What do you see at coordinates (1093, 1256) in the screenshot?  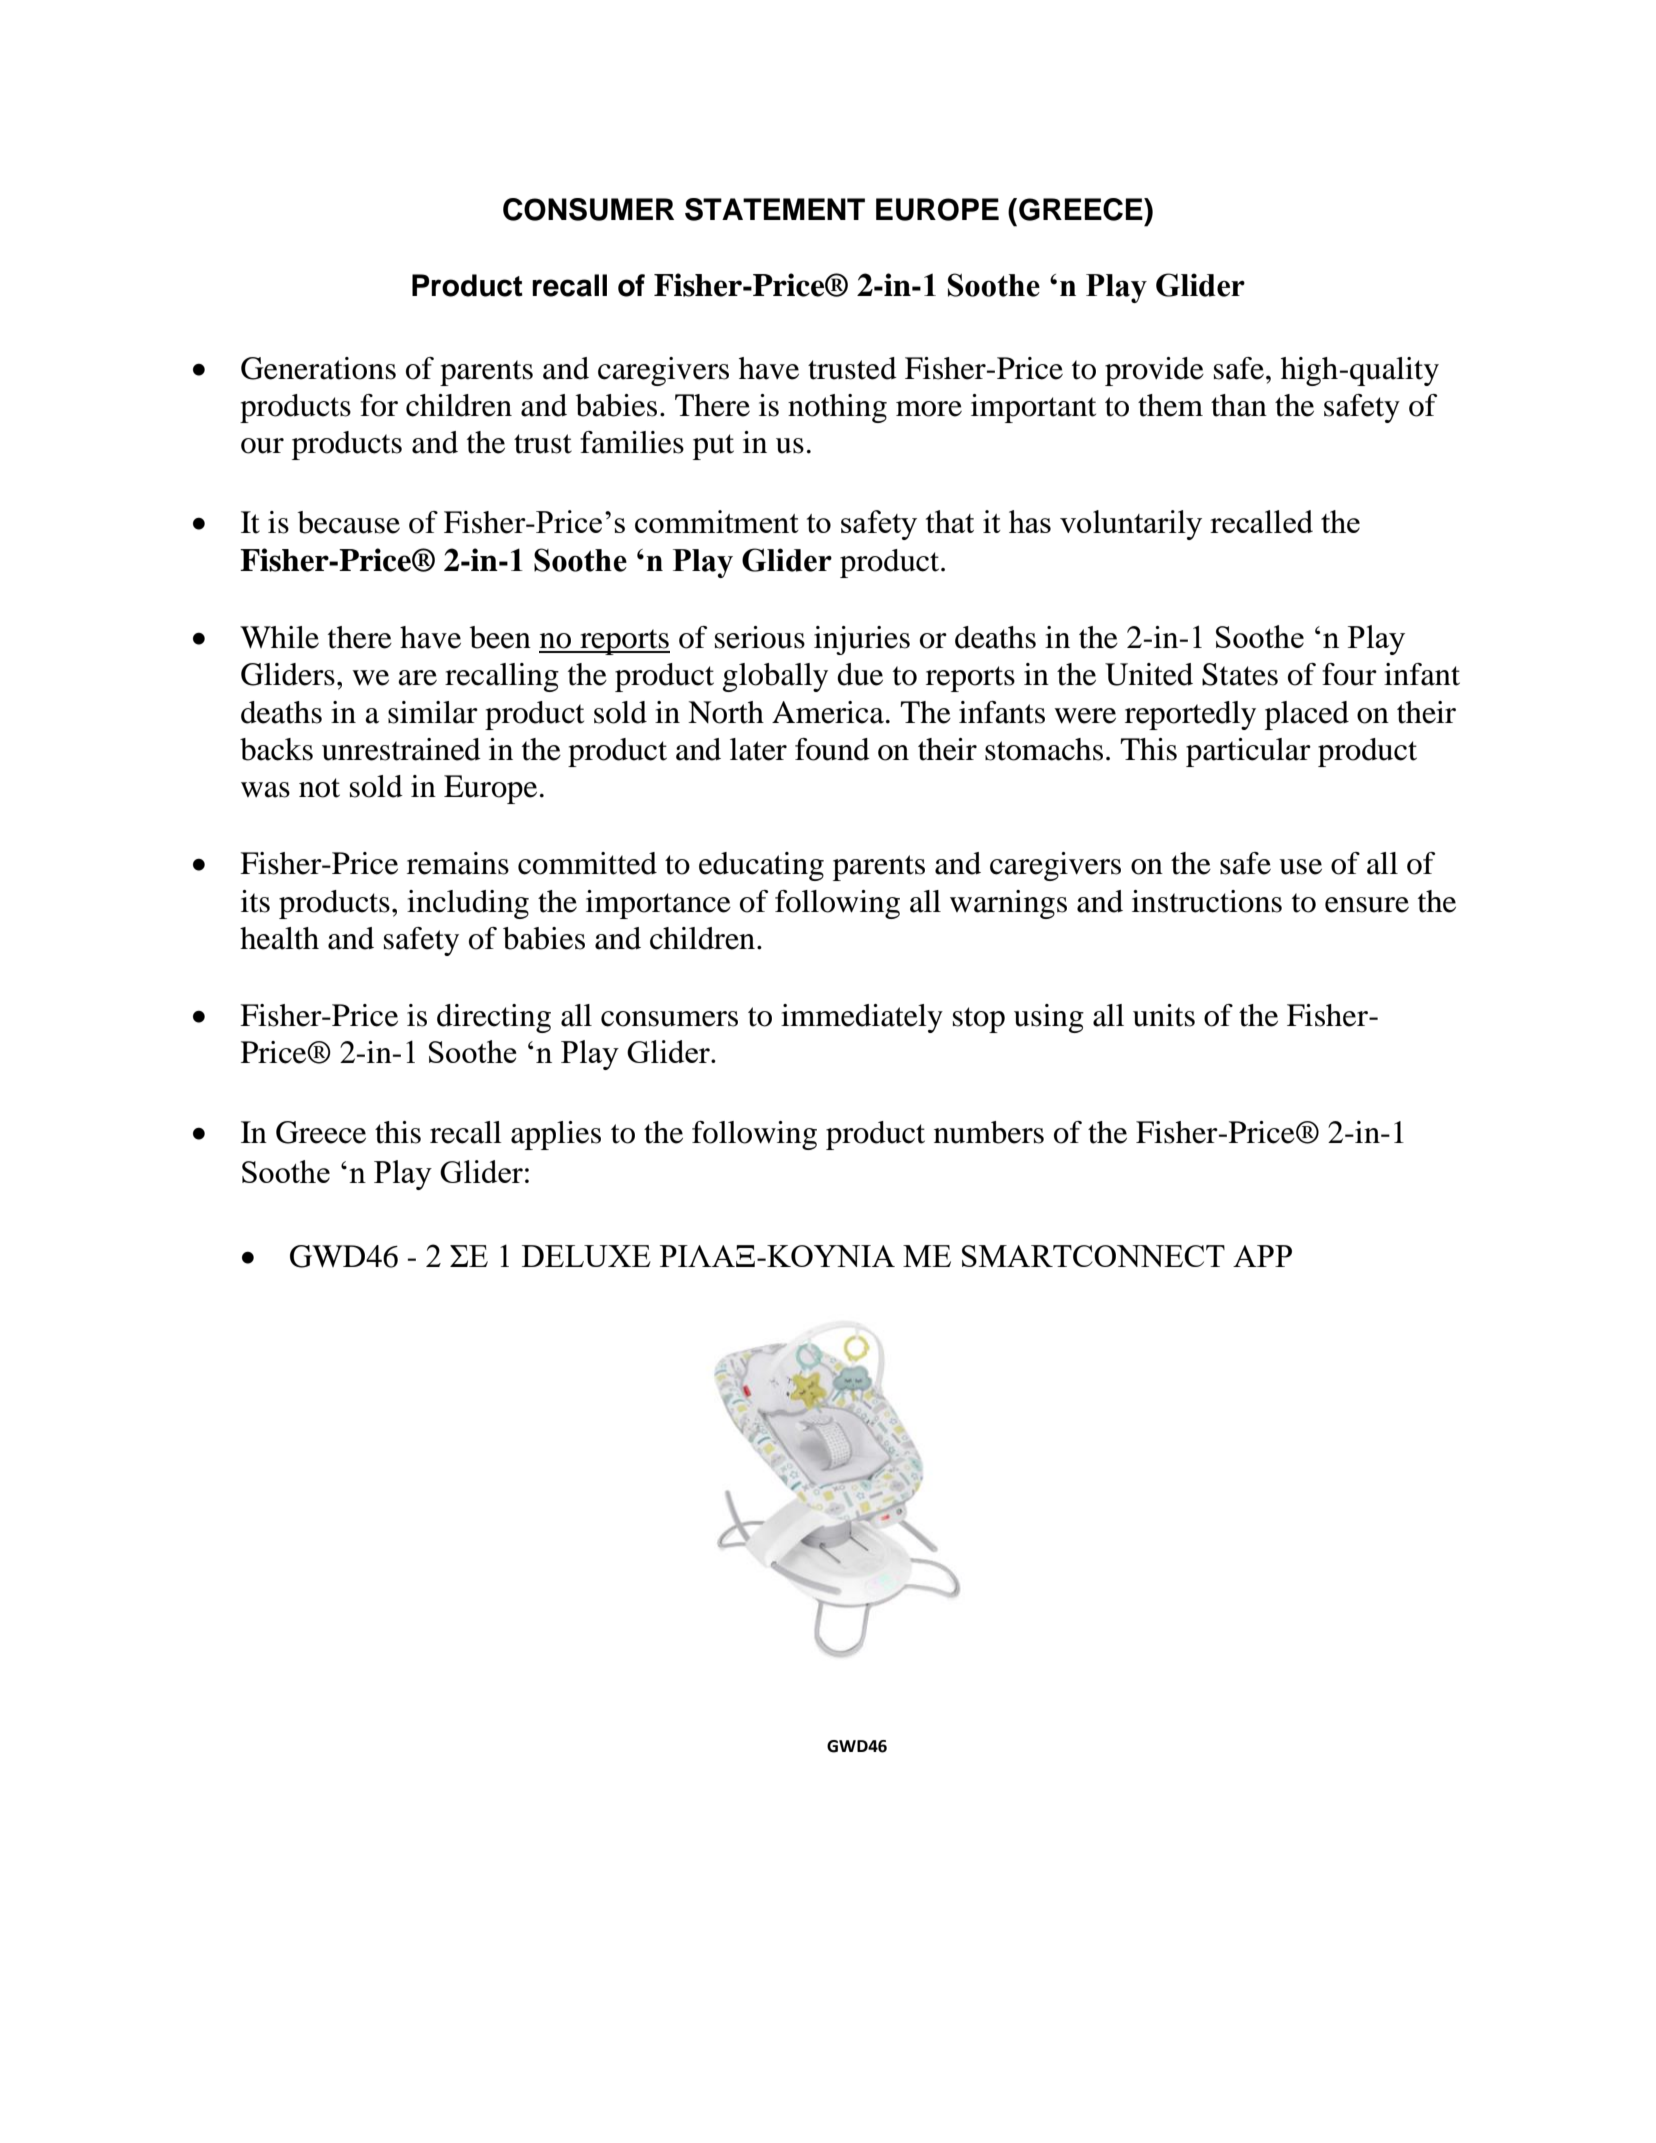 I see `SMARTCONNECT` at bounding box center [1093, 1256].
